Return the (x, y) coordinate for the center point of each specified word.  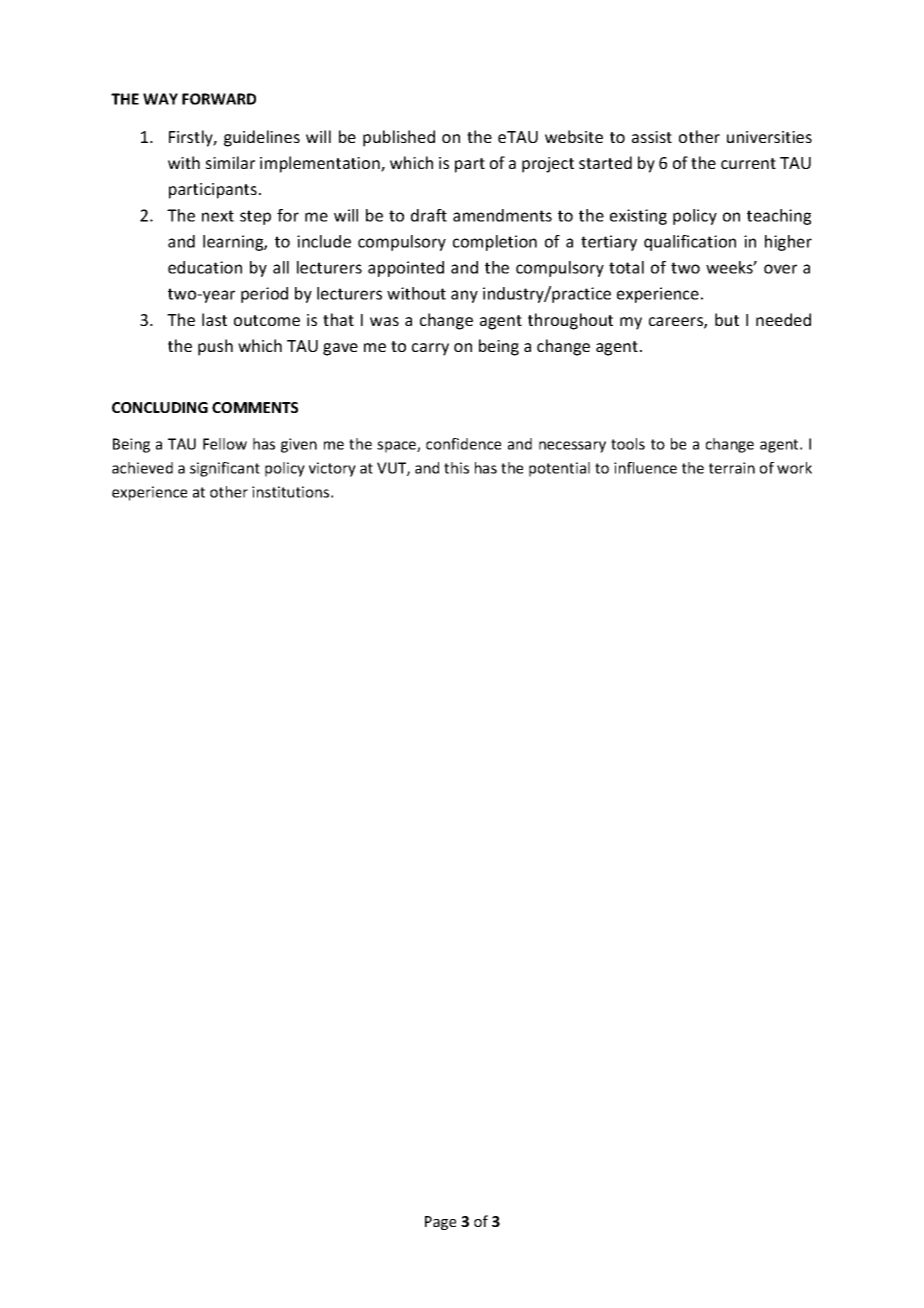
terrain (732, 468)
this (456, 468)
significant (225, 469)
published (399, 138)
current (748, 163)
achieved (142, 468)
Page (440, 1223)
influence (645, 468)
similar (230, 162)
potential (559, 469)
